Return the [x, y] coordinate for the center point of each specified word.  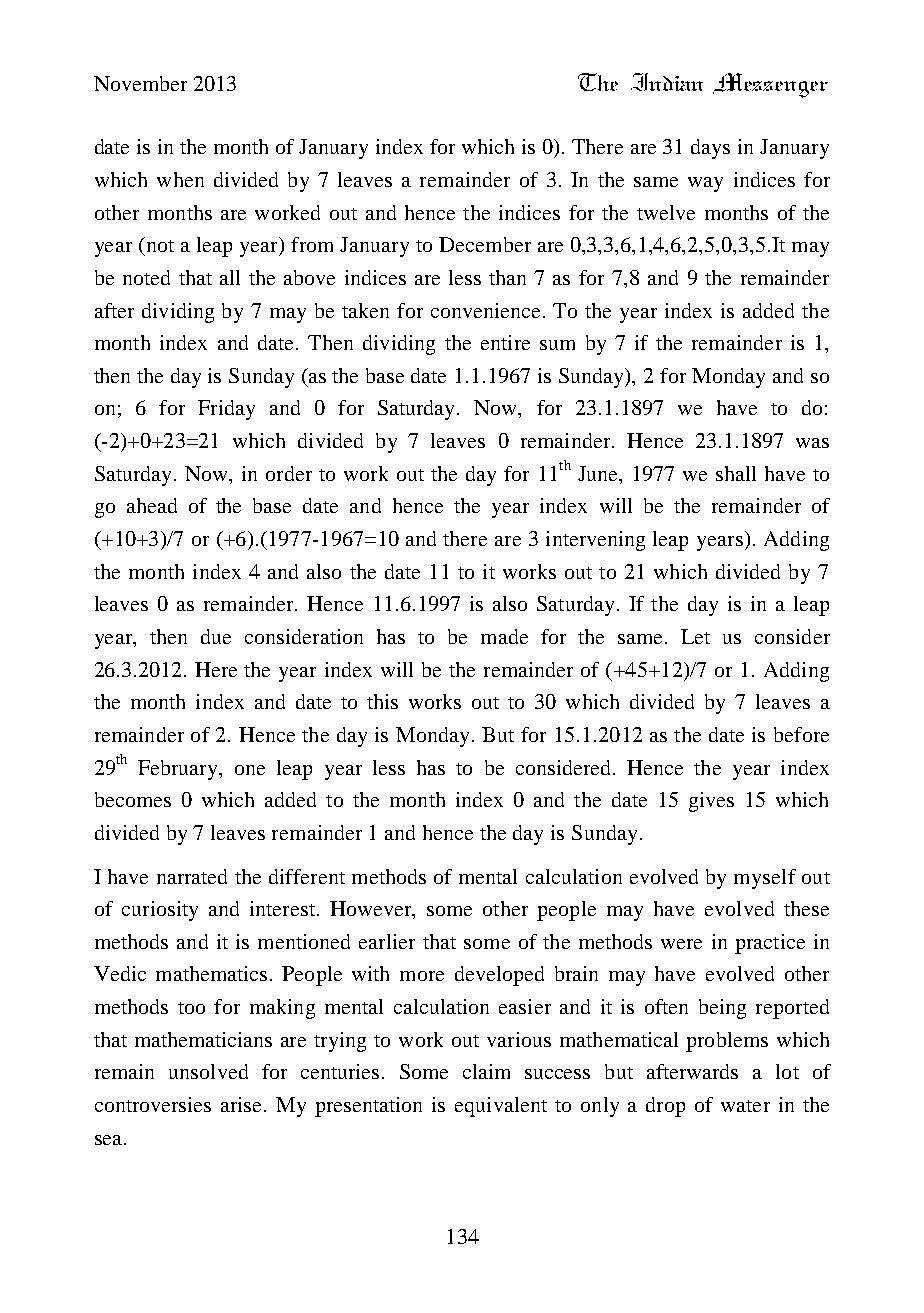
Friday [226, 410]
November [140, 83]
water [745, 1106]
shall [736, 473]
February [179, 770]
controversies [153, 1104]
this [382, 701]
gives [711, 802]
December [485, 244]
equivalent [501, 1107]
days [710, 149]
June [599, 473]
